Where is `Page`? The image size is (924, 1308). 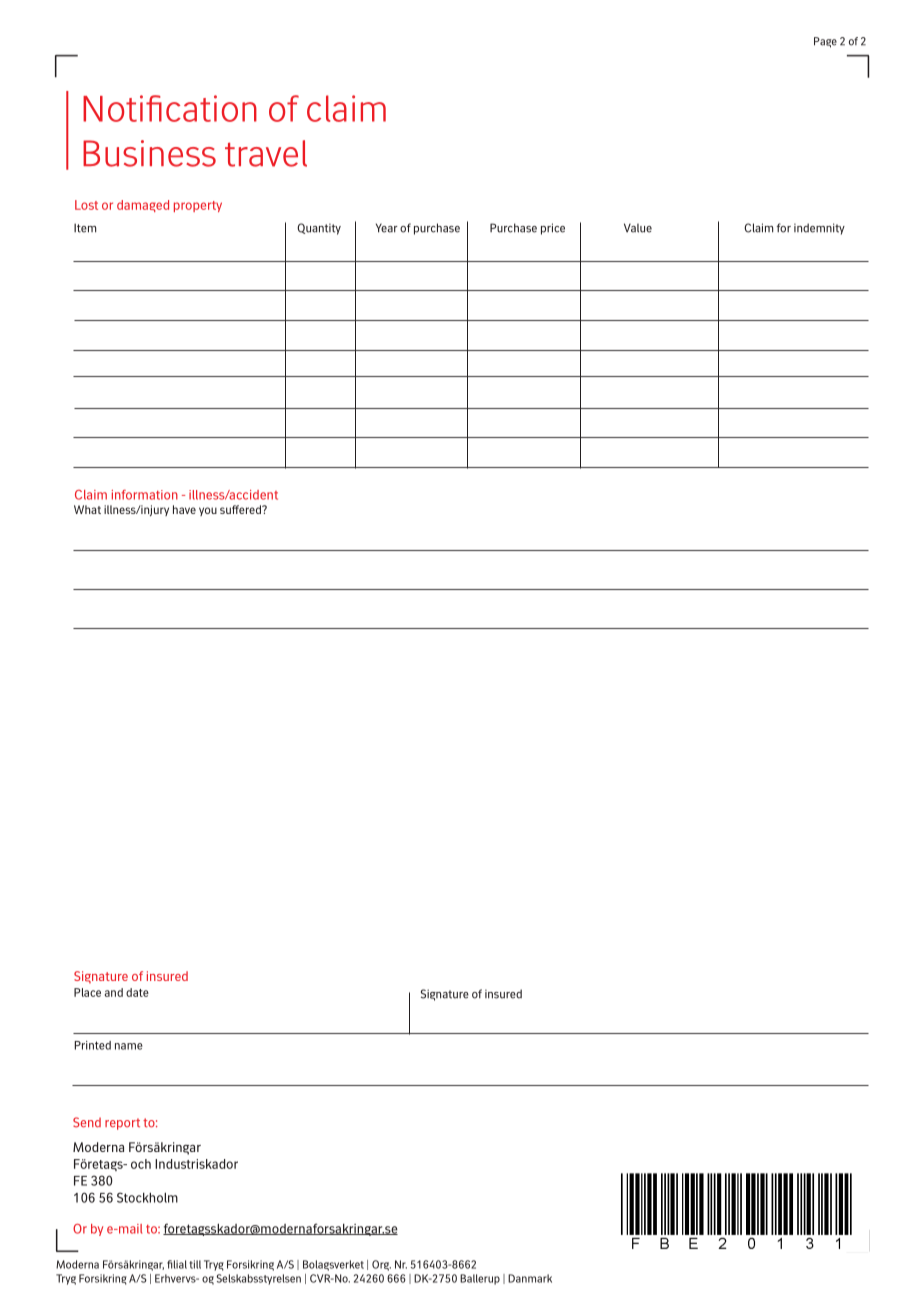 Page is located at coordinates (825, 42).
